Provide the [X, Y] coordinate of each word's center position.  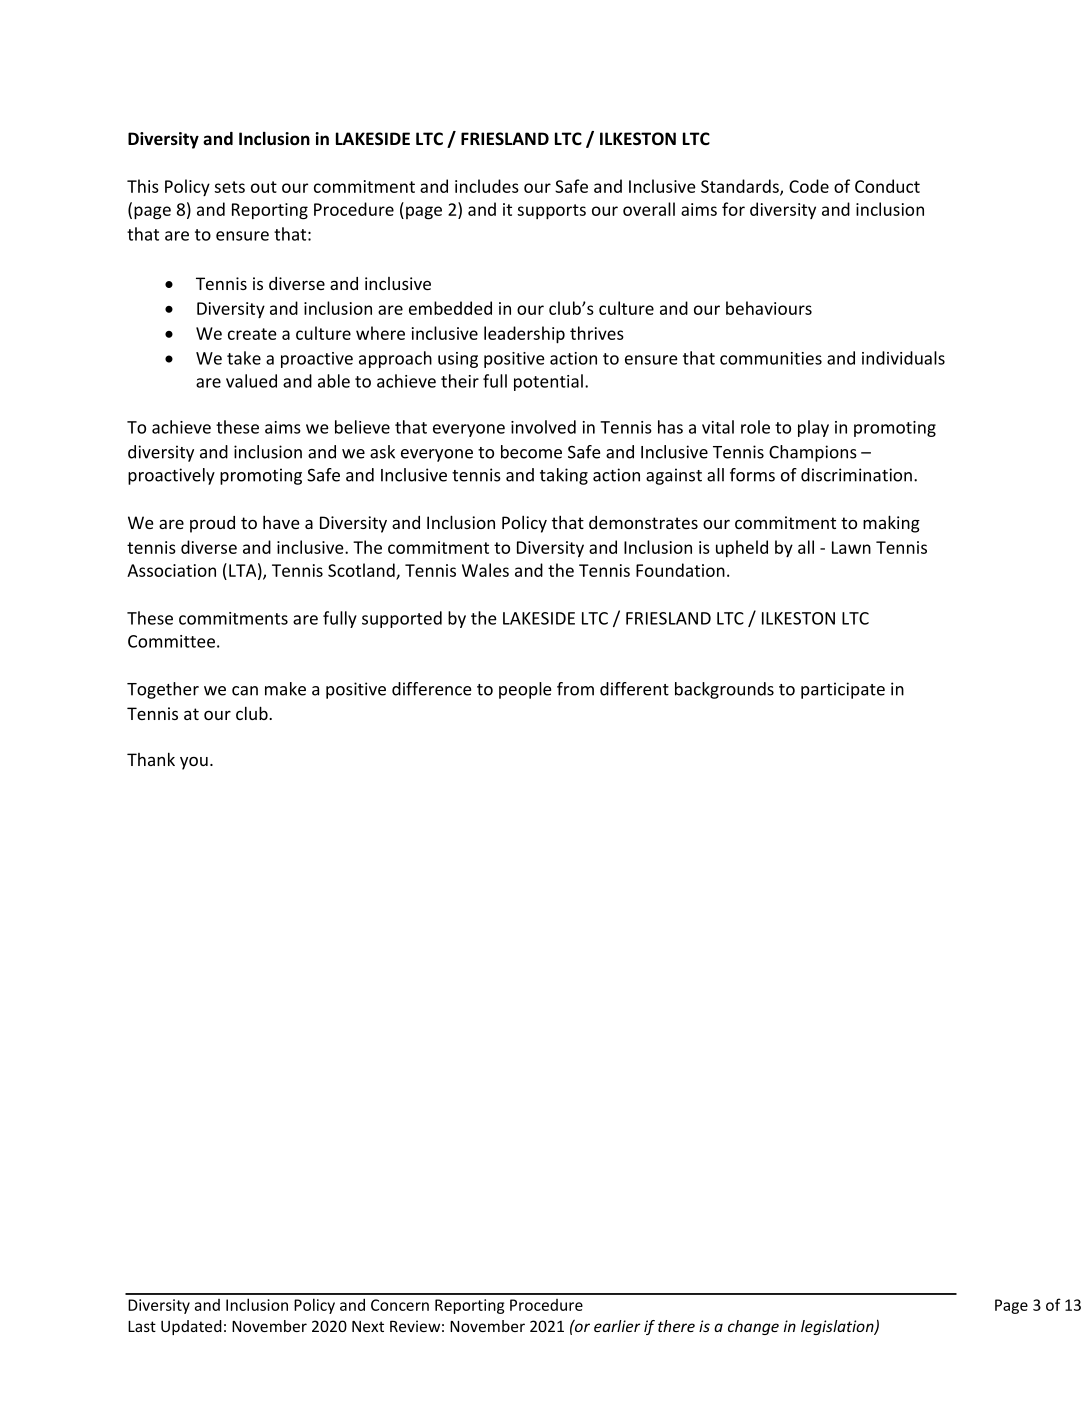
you [194, 763]
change [753, 1327]
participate [843, 690]
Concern [400, 1305]
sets [229, 187]
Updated [191, 1327]
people [525, 690]
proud [212, 524]
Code [809, 186]
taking [564, 476]
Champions [813, 453]
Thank [151, 759]
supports [551, 212]
